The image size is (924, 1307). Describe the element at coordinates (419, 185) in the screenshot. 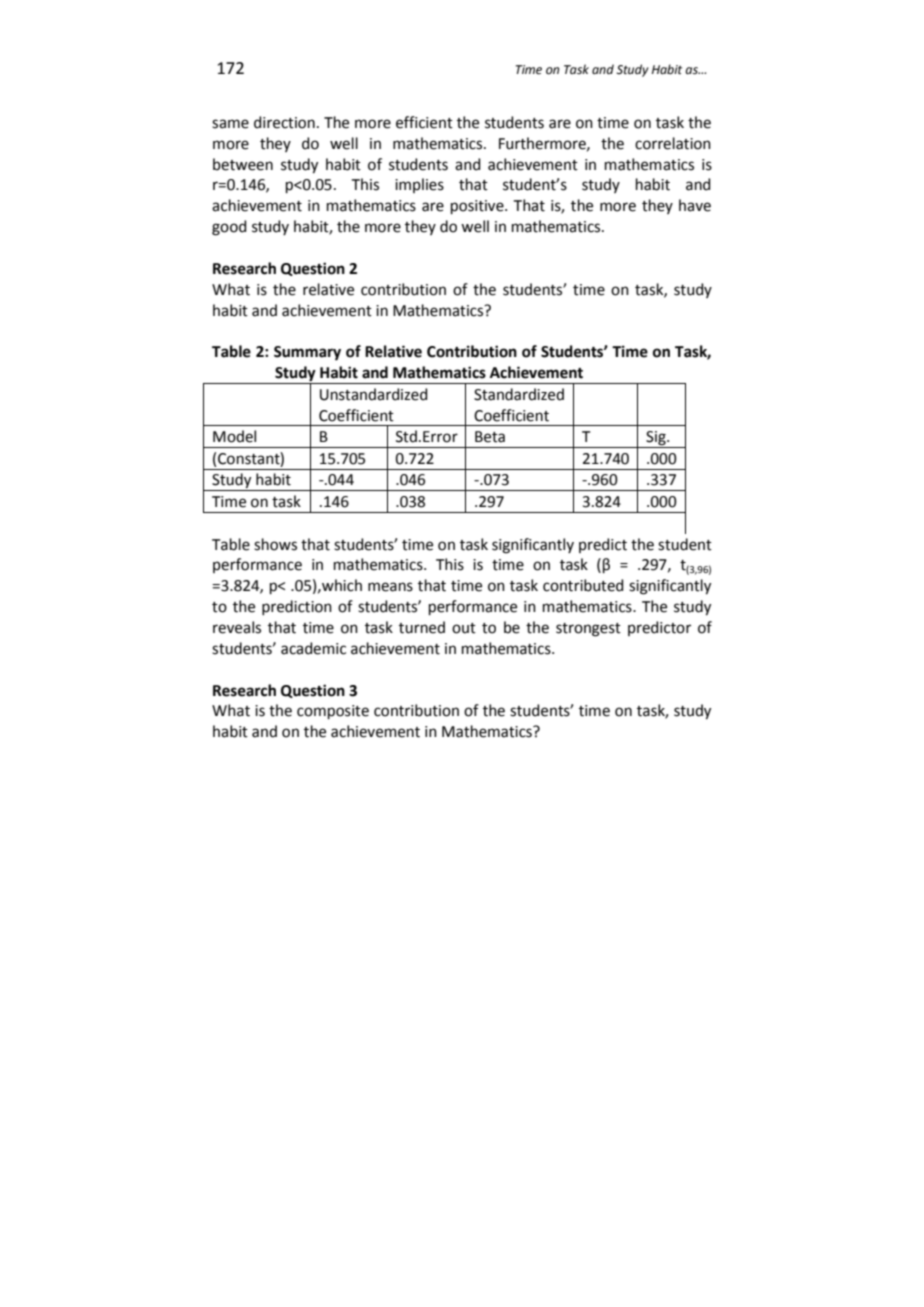

I see `implies` at that location.
